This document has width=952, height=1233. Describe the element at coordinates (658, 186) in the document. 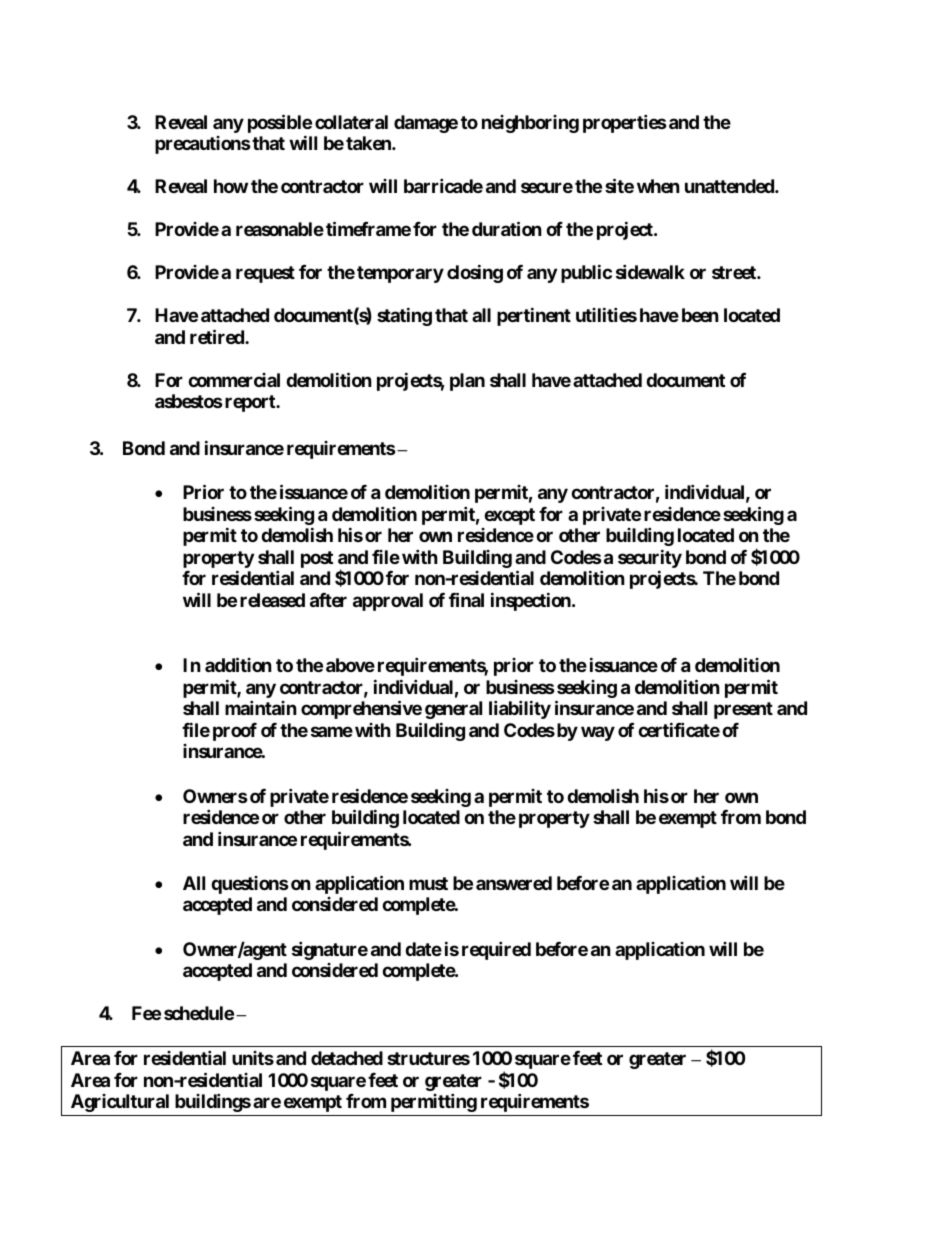

I see `when` at that location.
